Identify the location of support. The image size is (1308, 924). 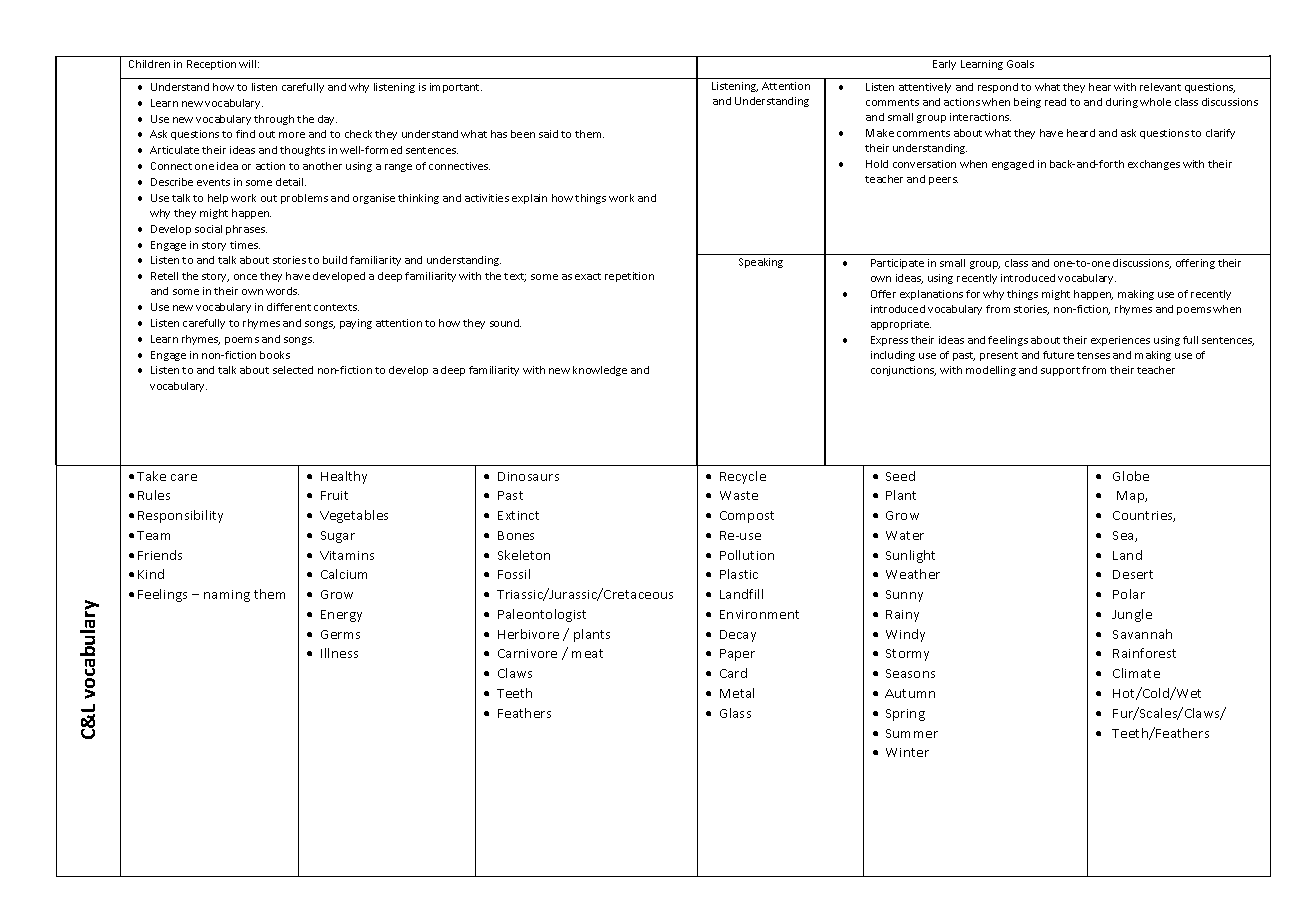
(1060, 371).
